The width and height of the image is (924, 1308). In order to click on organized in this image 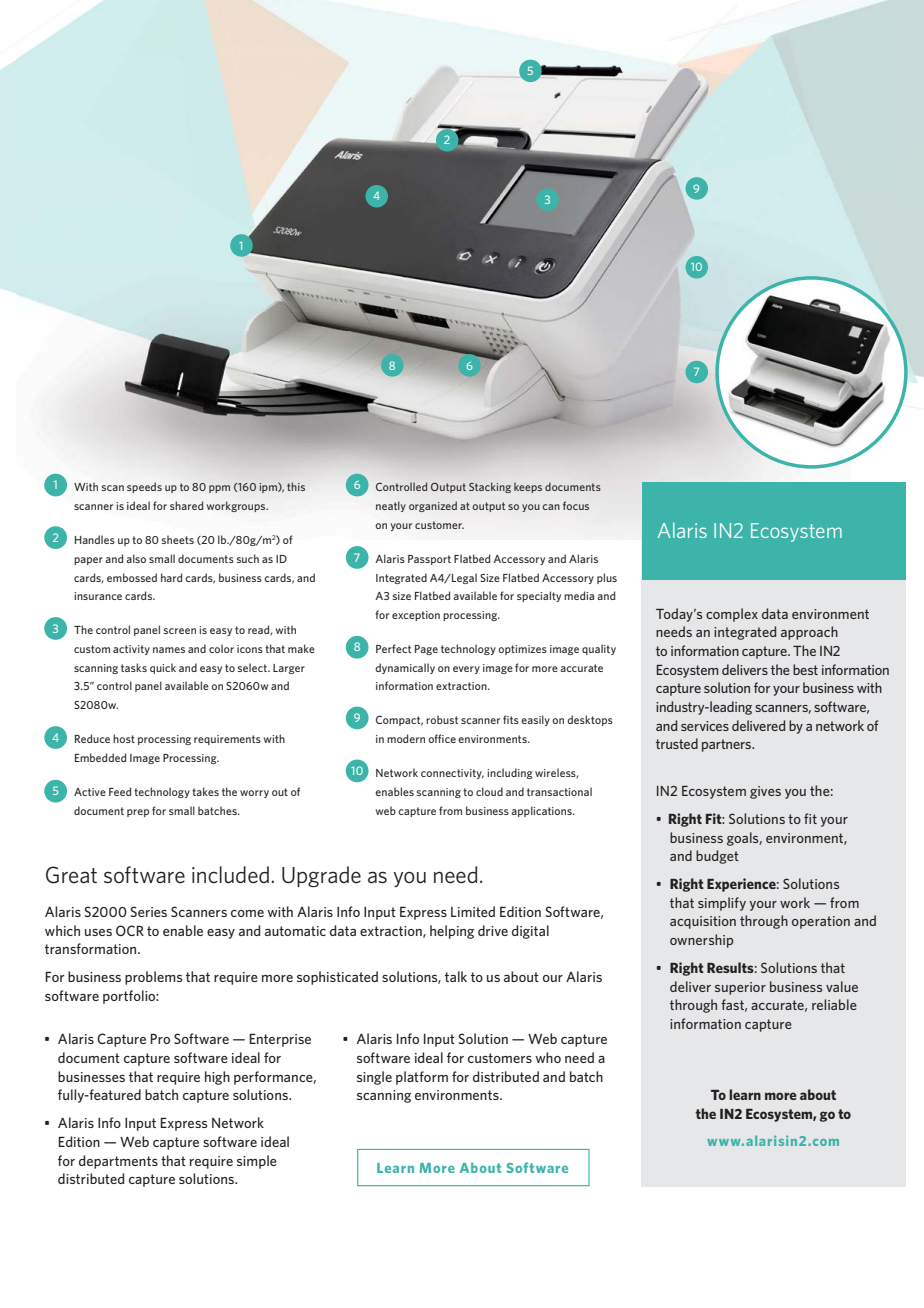, I will do `click(433, 506)`.
